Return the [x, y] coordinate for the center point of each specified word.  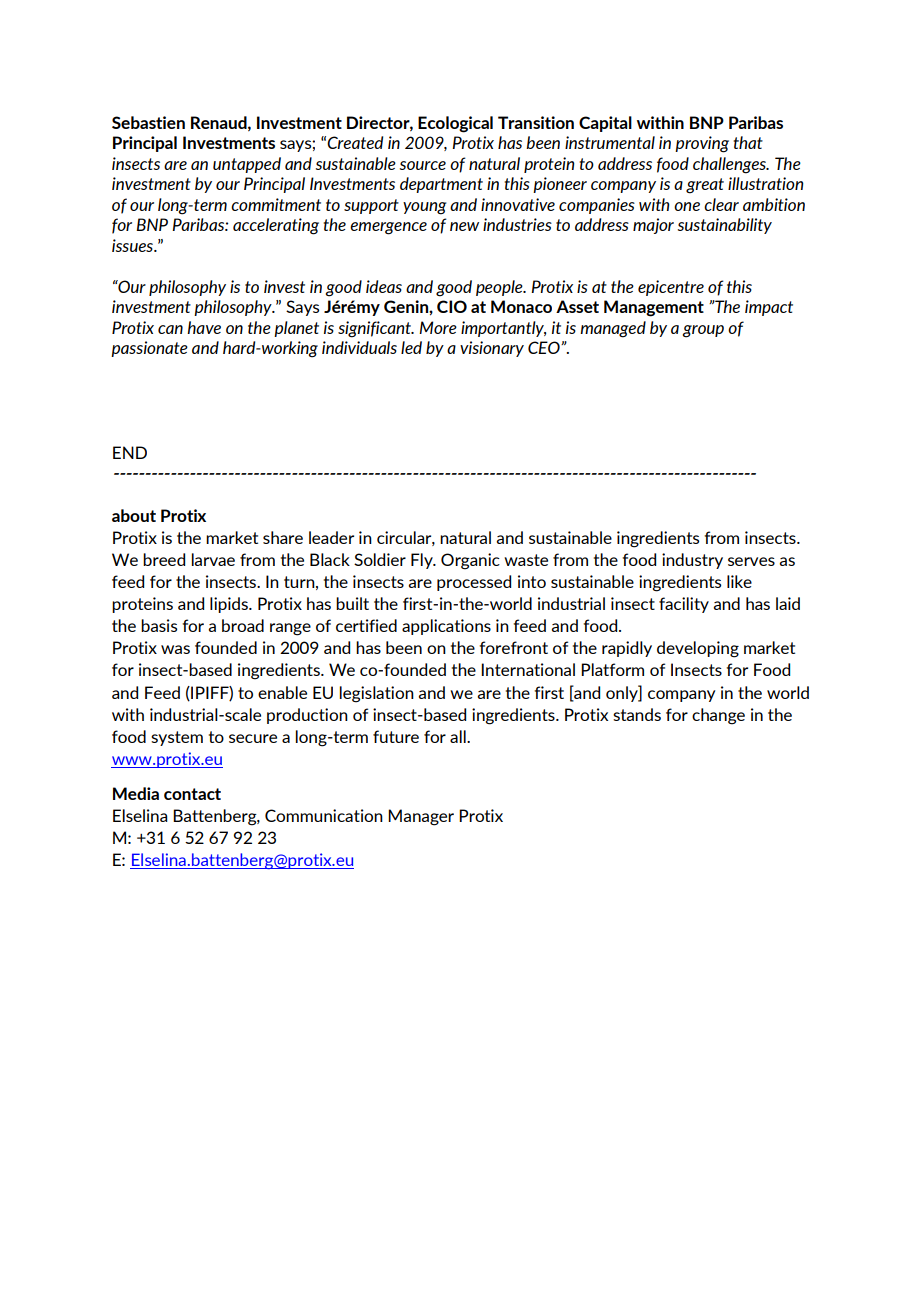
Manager [421, 817]
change [718, 716]
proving [702, 144]
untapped [247, 165]
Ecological [455, 124]
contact [192, 794]
